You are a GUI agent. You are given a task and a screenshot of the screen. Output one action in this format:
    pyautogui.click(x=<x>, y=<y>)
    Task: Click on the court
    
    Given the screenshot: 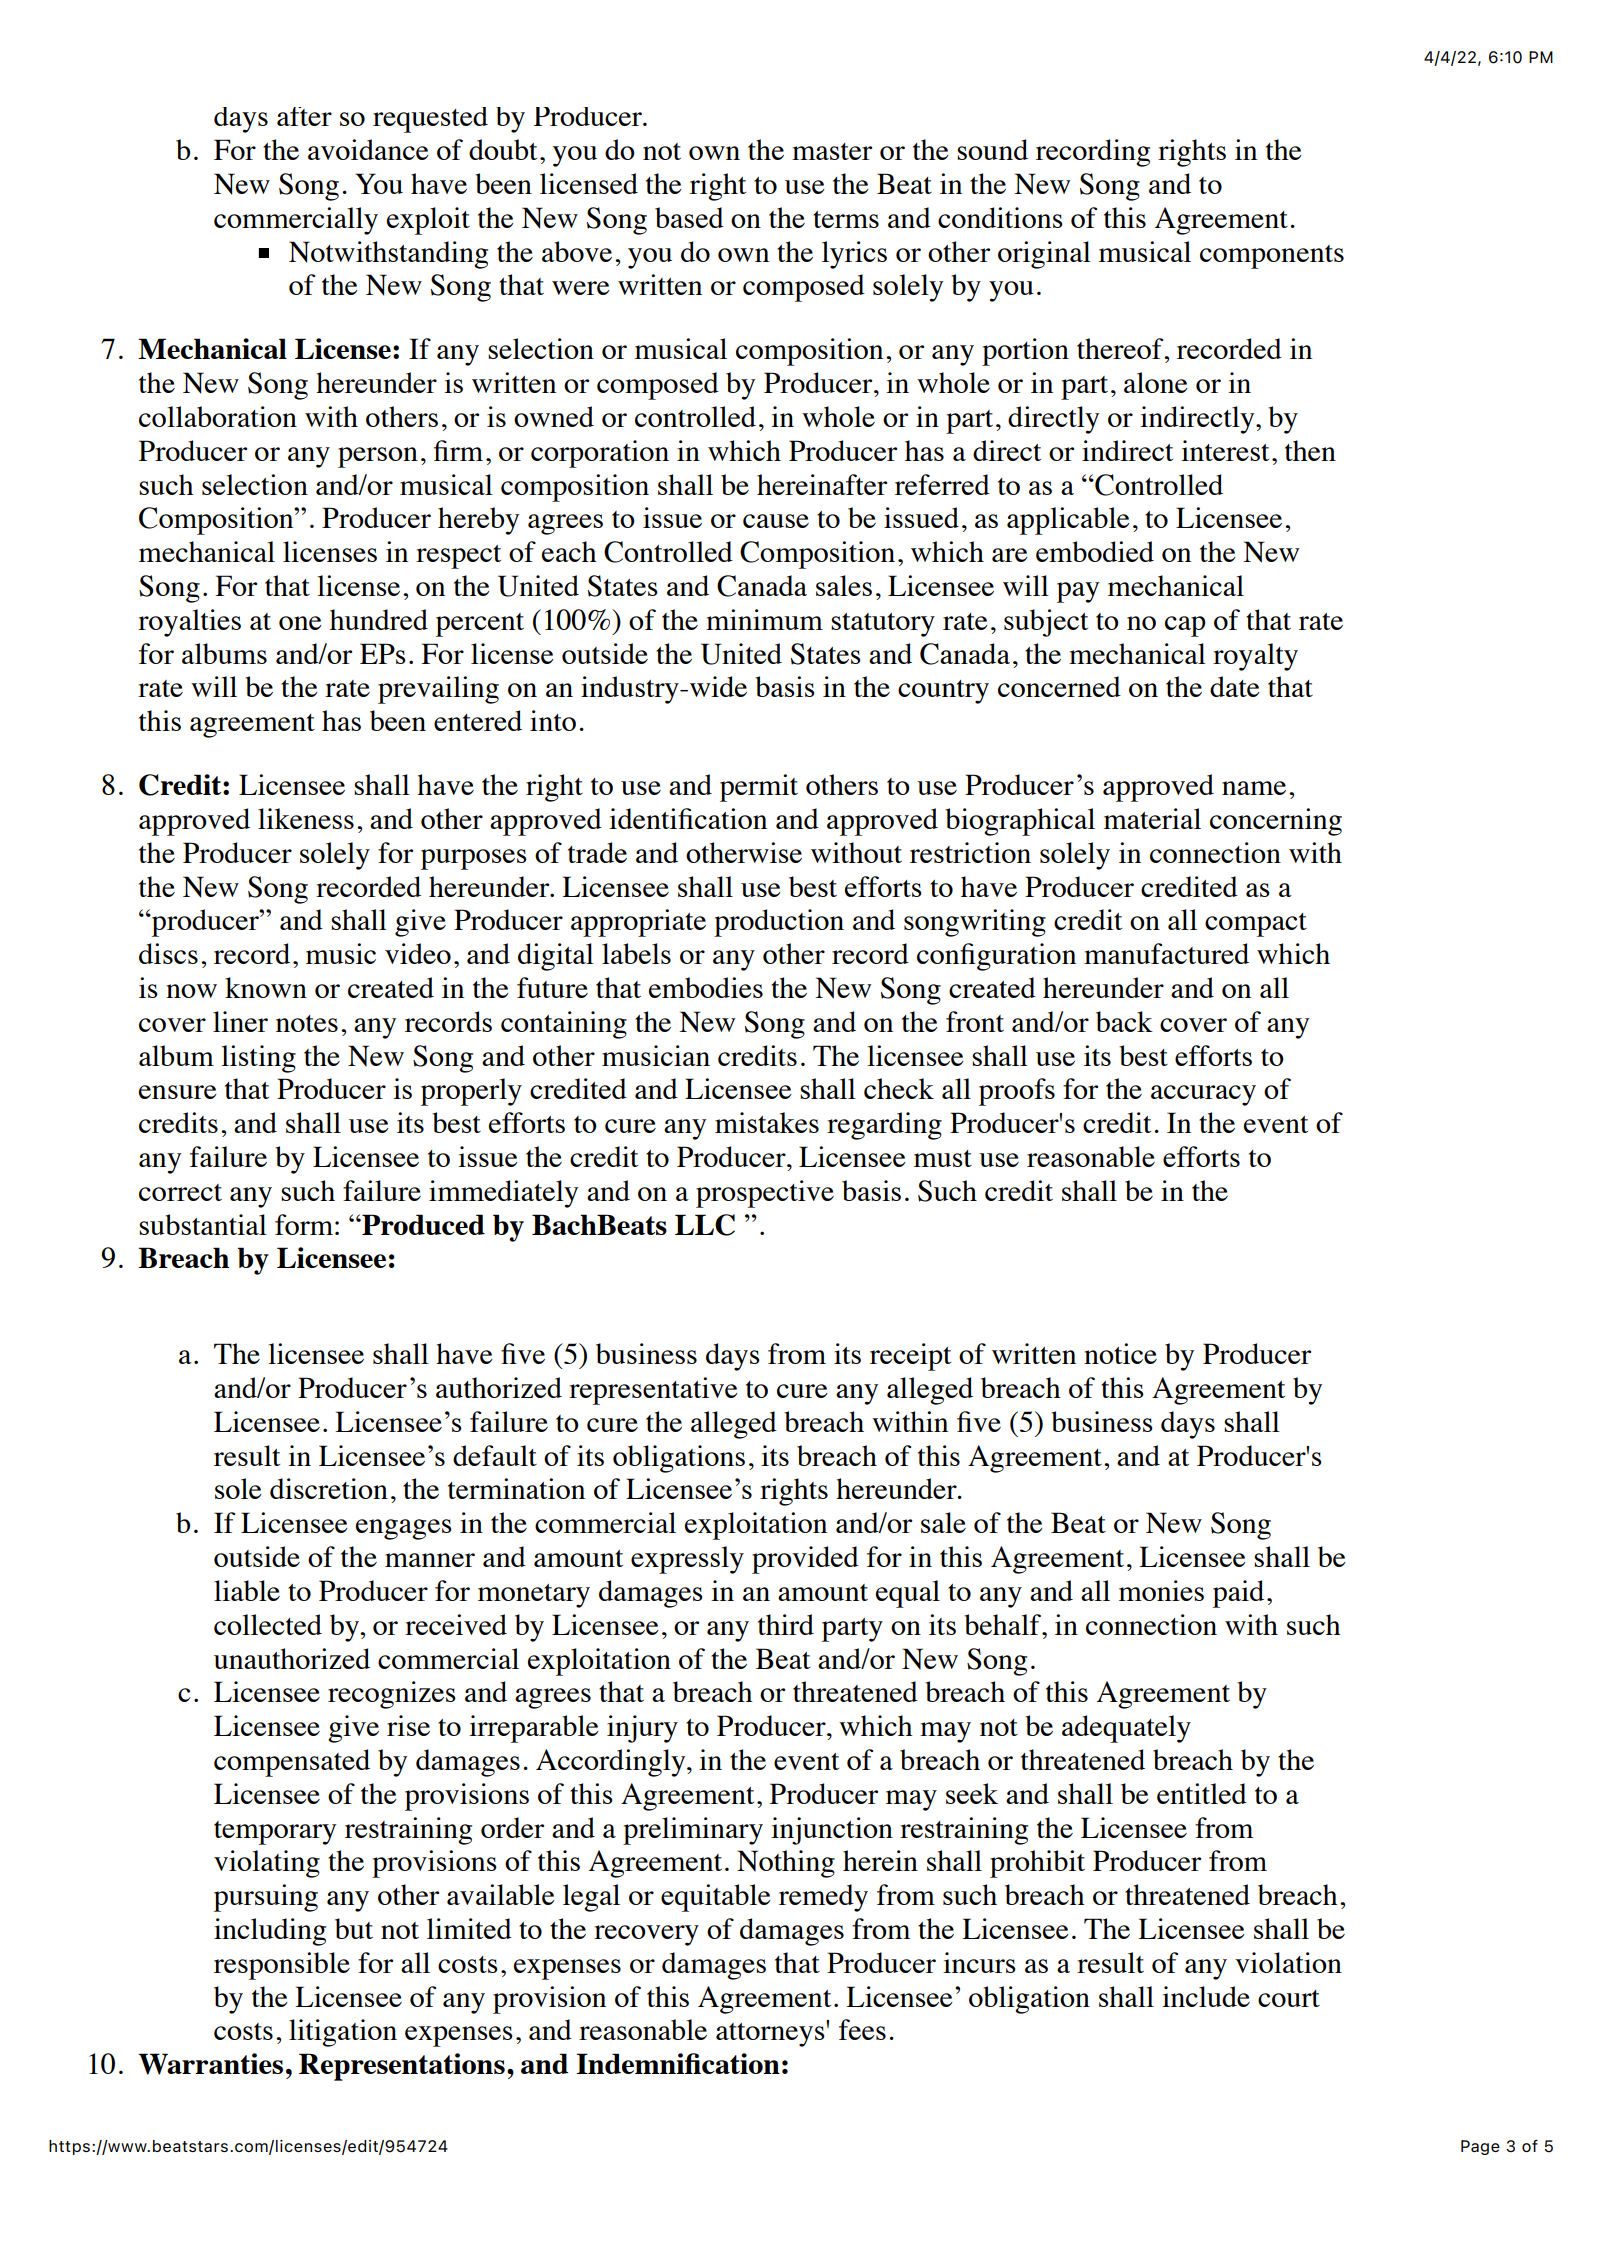 What is the action you would take?
    pyautogui.click(x=1289, y=1998)
